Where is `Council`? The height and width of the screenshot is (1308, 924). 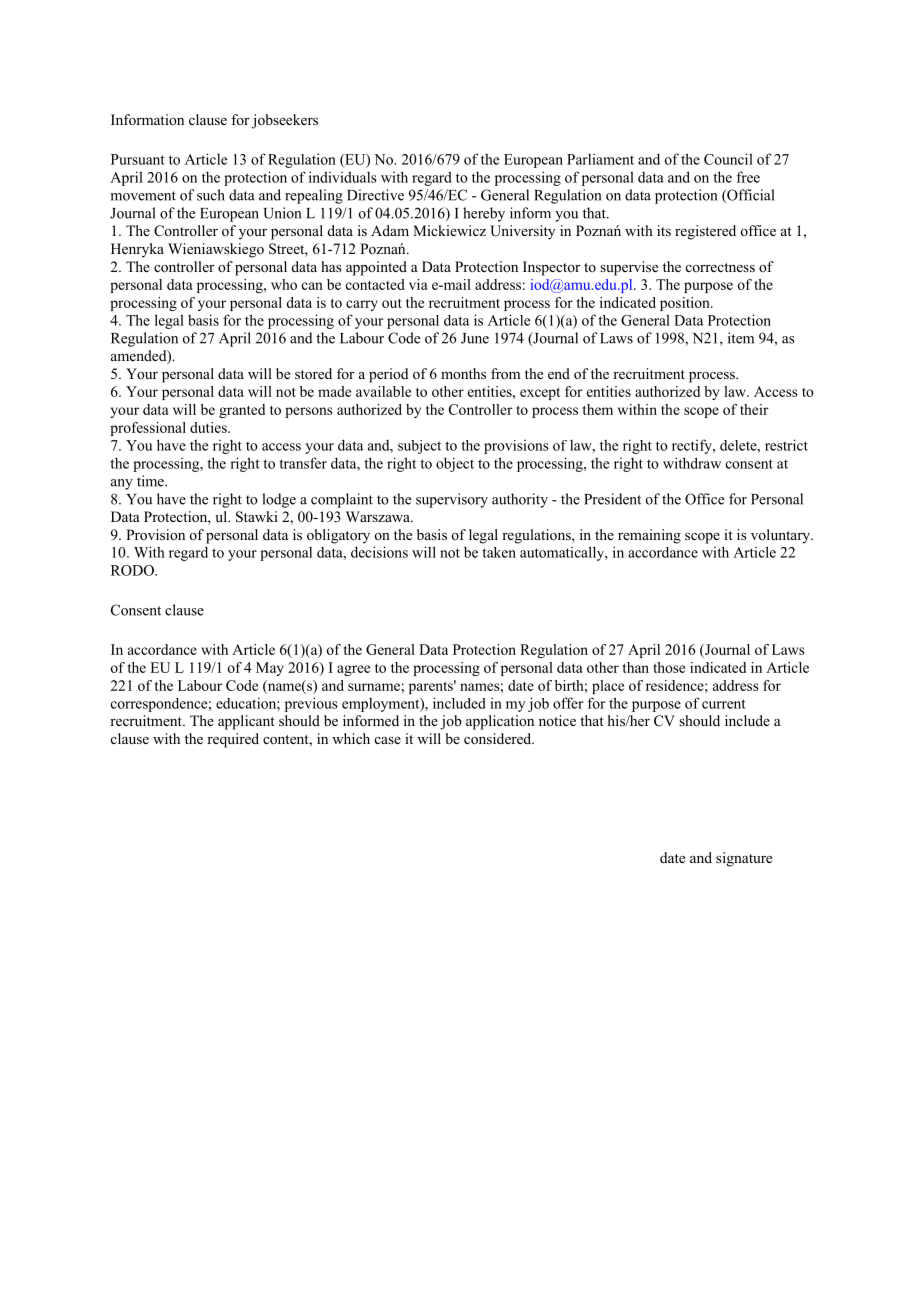 Council is located at coordinates (728, 159).
